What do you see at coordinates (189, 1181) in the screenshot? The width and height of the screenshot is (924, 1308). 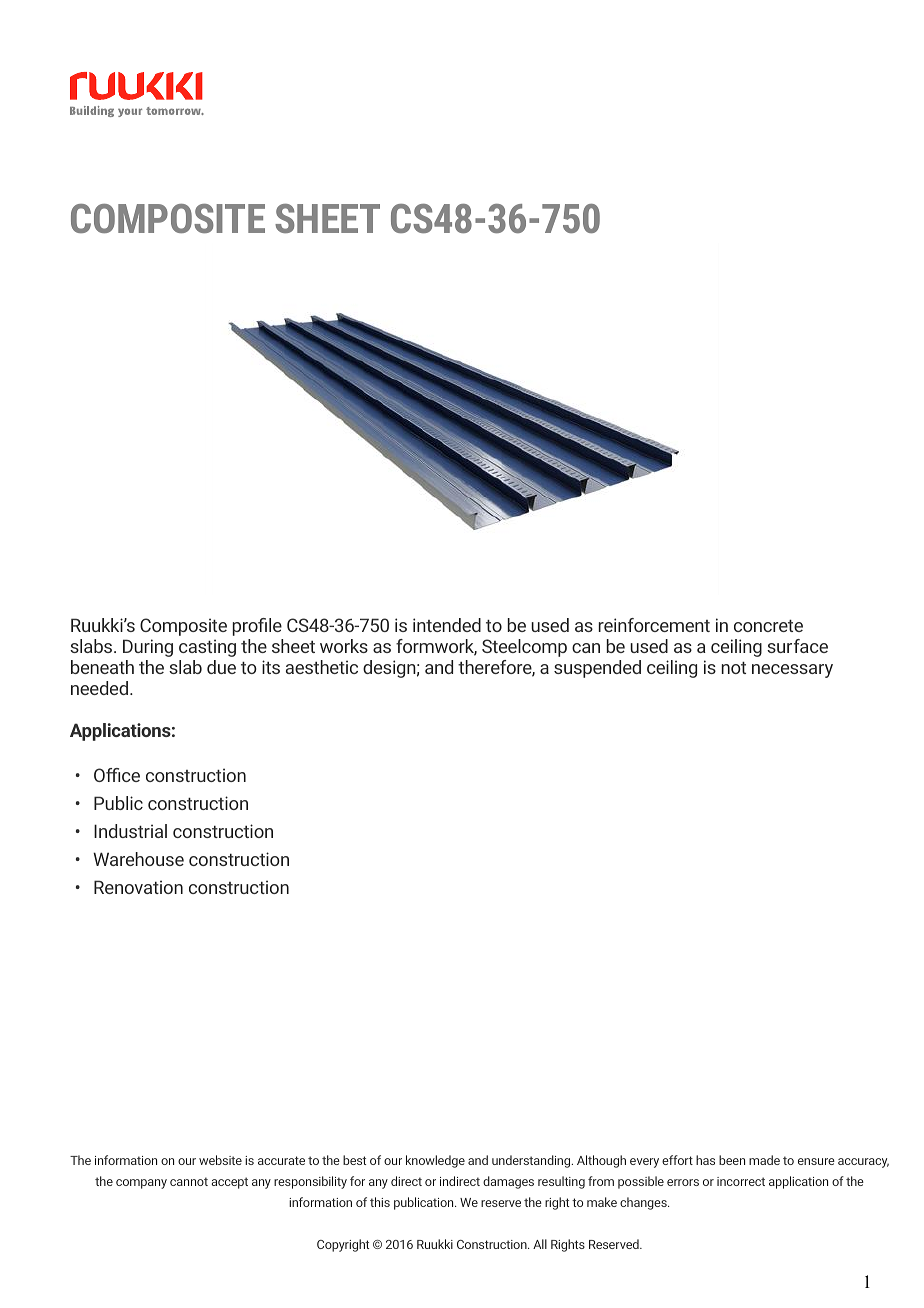 I see `cannot` at bounding box center [189, 1181].
